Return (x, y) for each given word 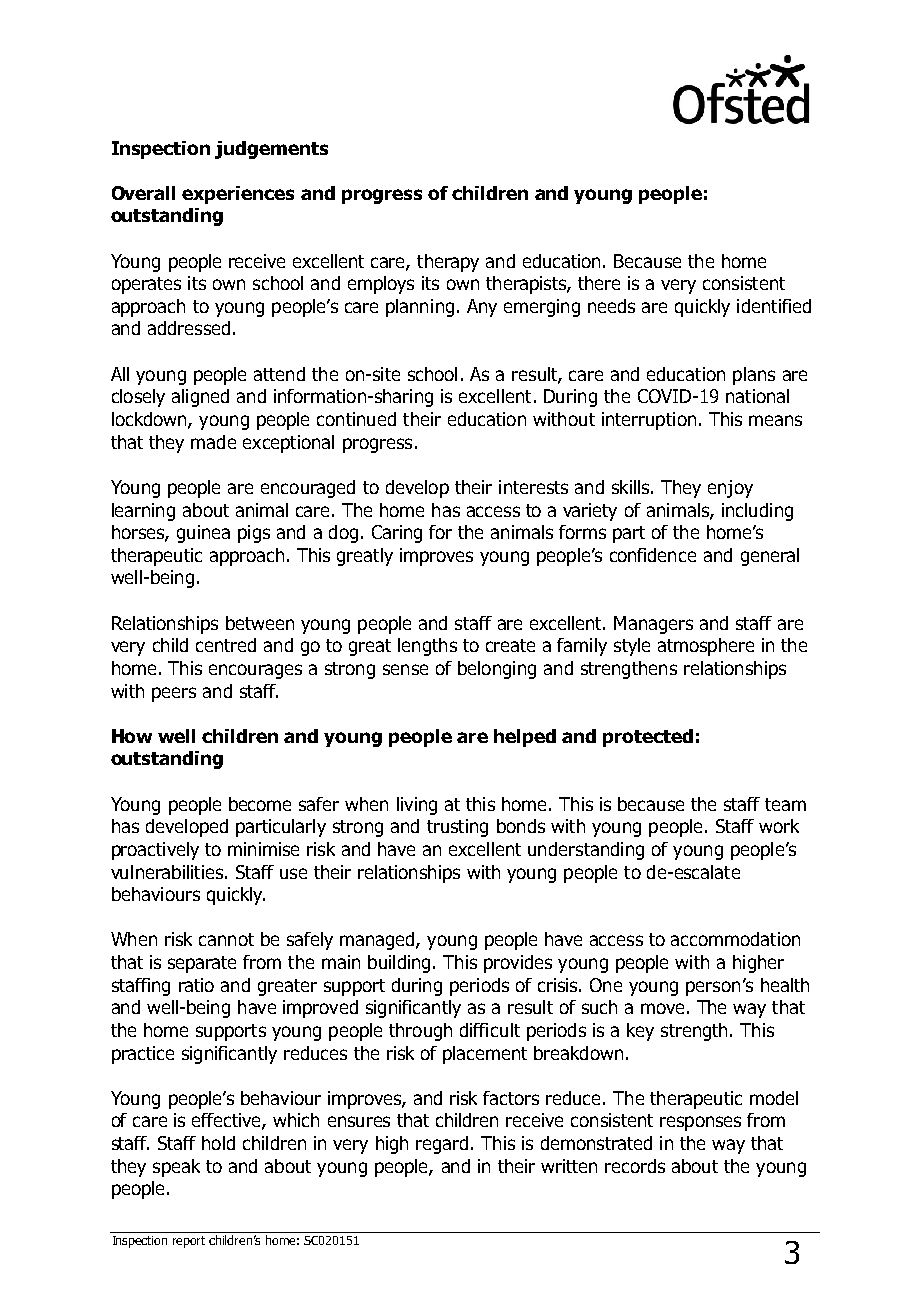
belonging (497, 670)
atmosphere (706, 647)
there (599, 283)
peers (174, 694)
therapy (448, 263)
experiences (238, 195)
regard (442, 1145)
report (189, 1242)
